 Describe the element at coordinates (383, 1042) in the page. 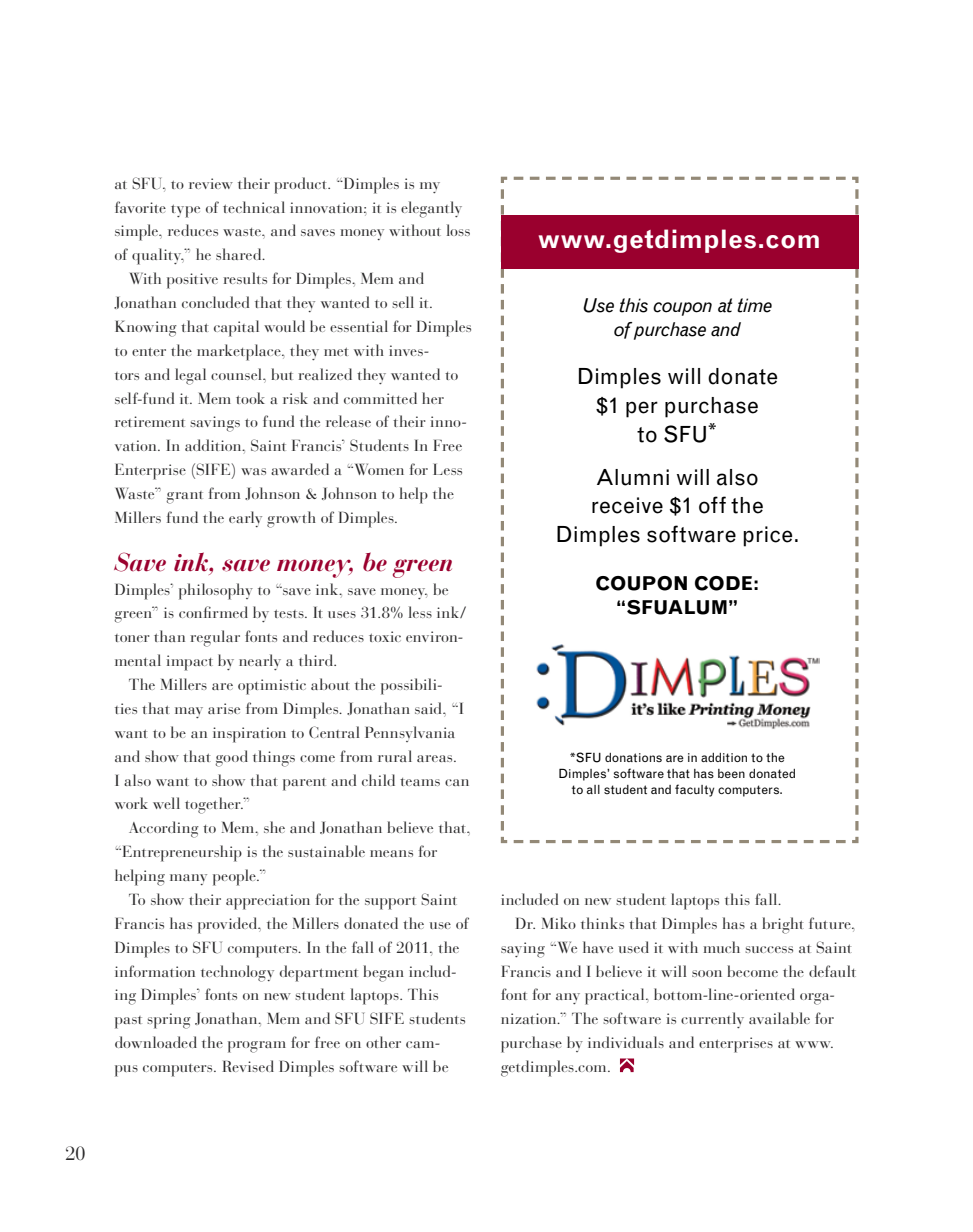

I see `other` at that location.
